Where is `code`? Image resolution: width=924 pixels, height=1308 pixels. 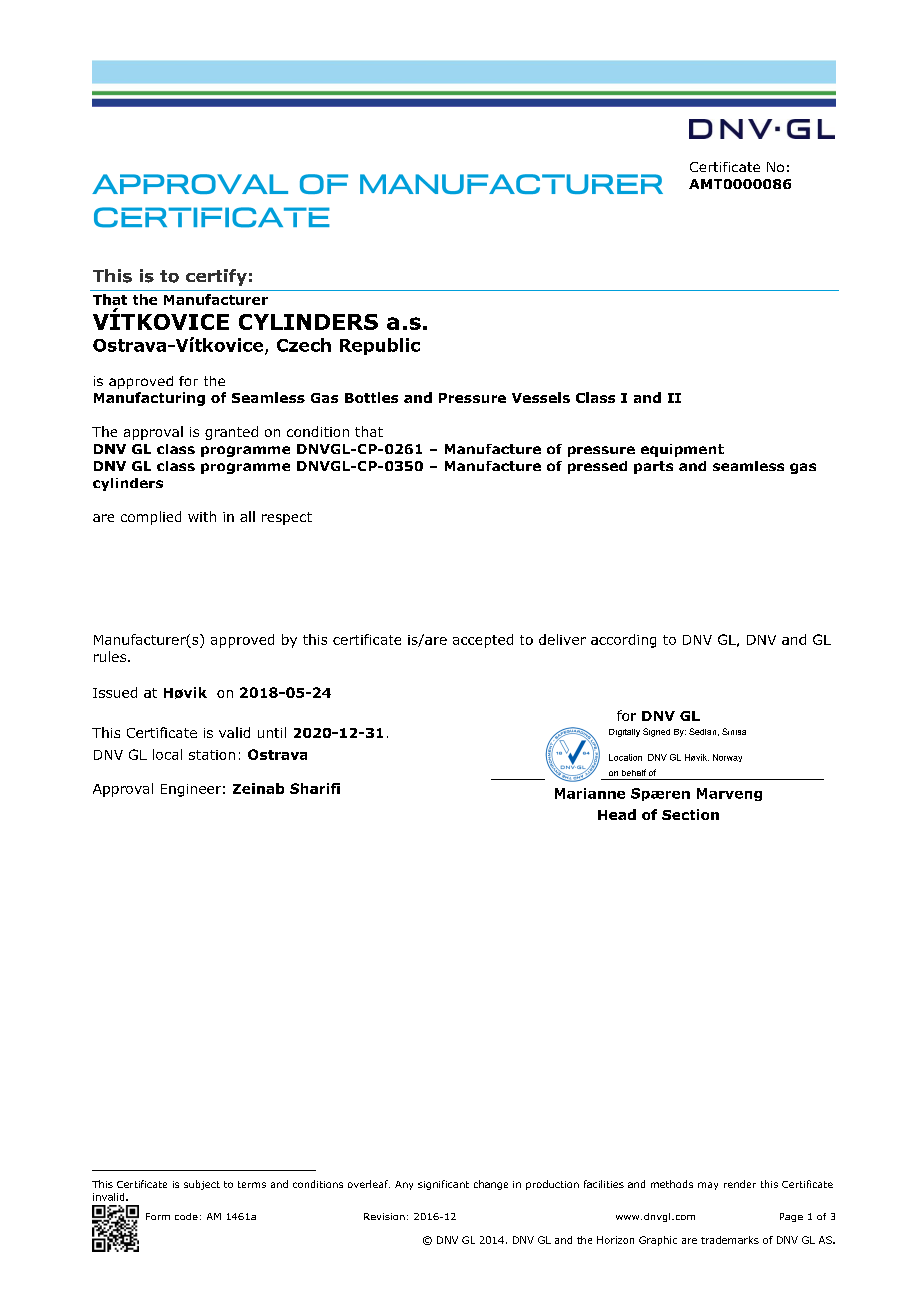
code is located at coordinates (186, 1216).
